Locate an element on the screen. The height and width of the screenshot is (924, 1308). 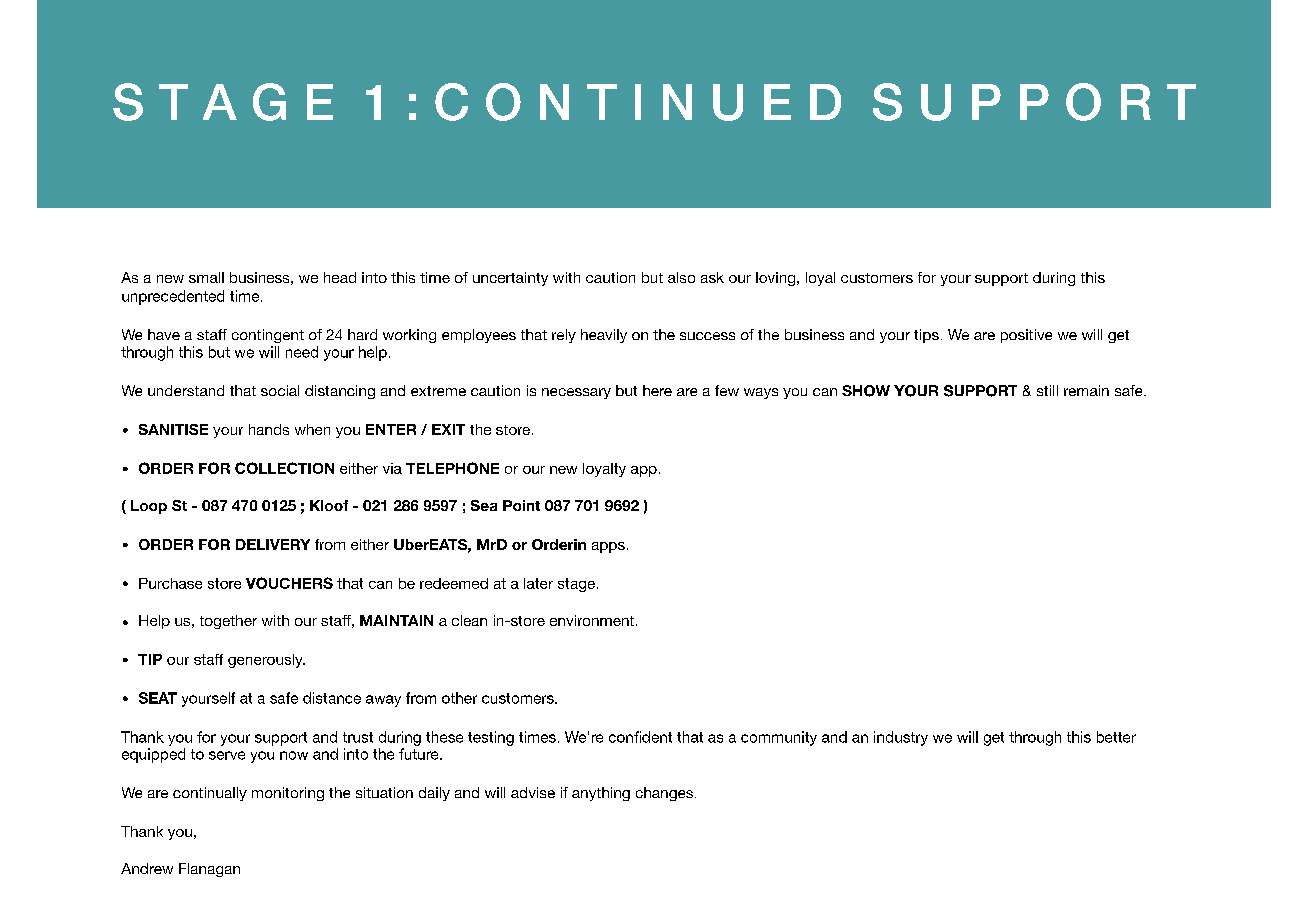
also is located at coordinates (681, 277).
